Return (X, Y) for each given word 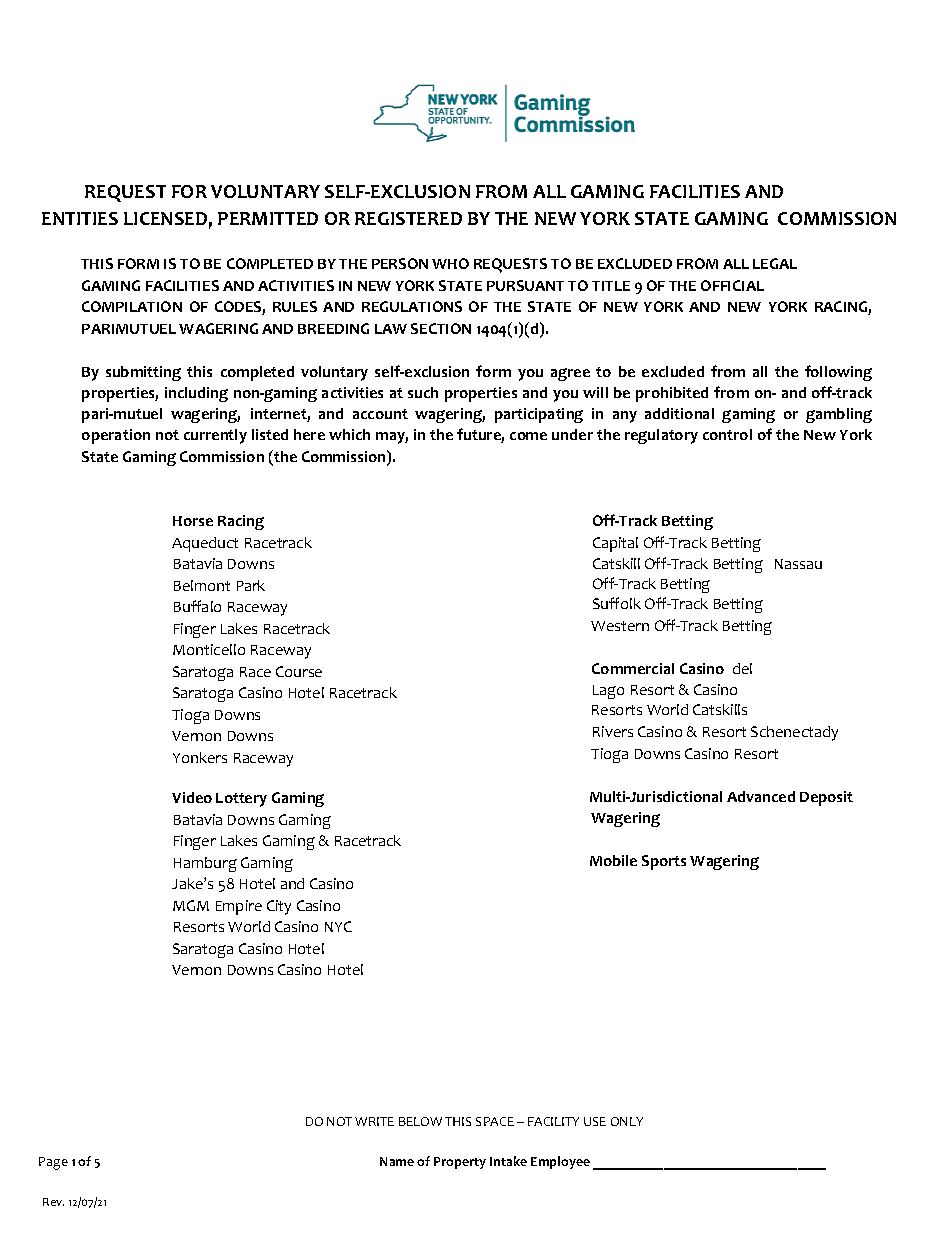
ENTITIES (80, 218)
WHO (450, 263)
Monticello (209, 649)
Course (299, 671)
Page (53, 1163)
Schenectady (794, 733)
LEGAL (775, 263)
